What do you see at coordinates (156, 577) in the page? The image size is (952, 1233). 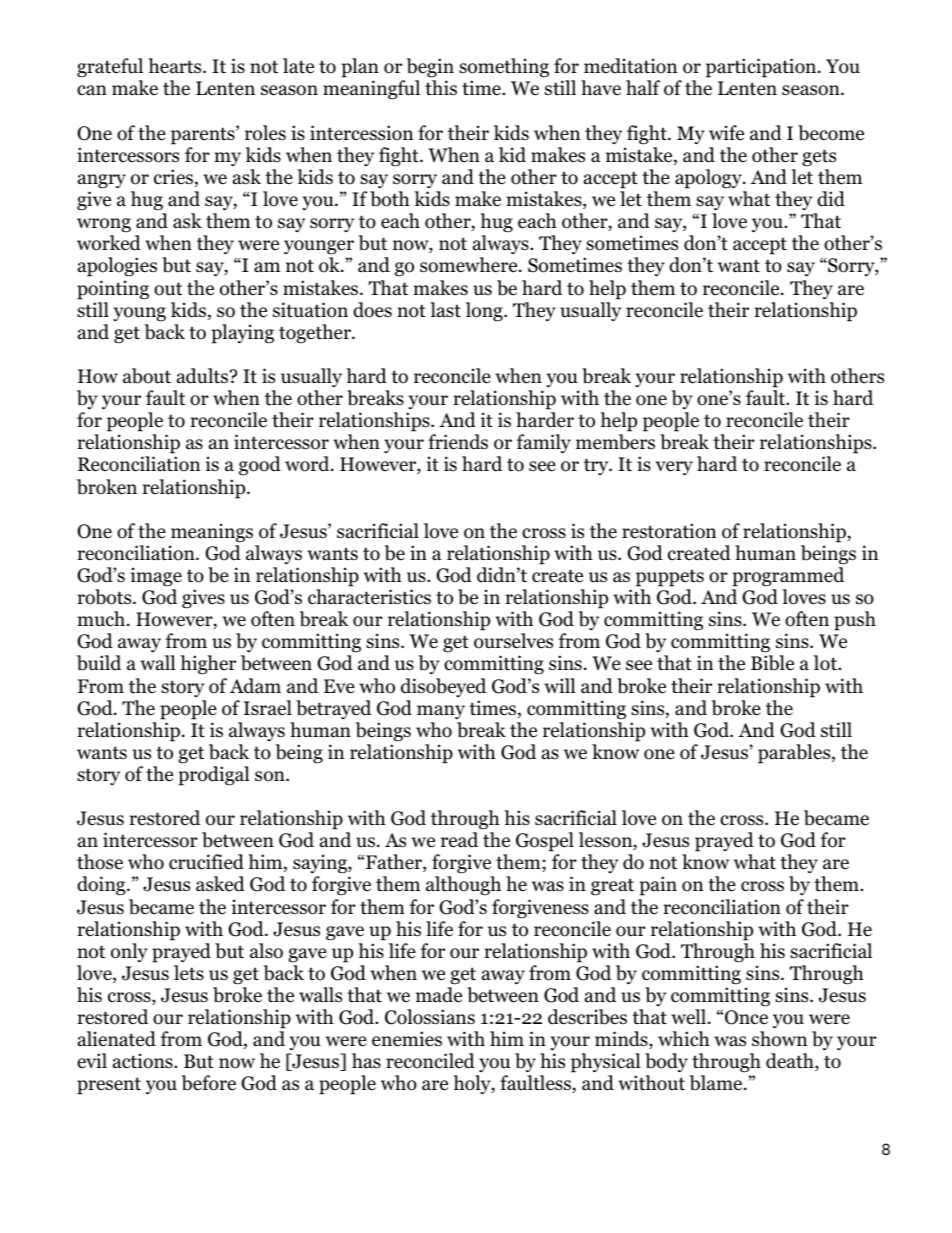 I see `image` at bounding box center [156, 577].
